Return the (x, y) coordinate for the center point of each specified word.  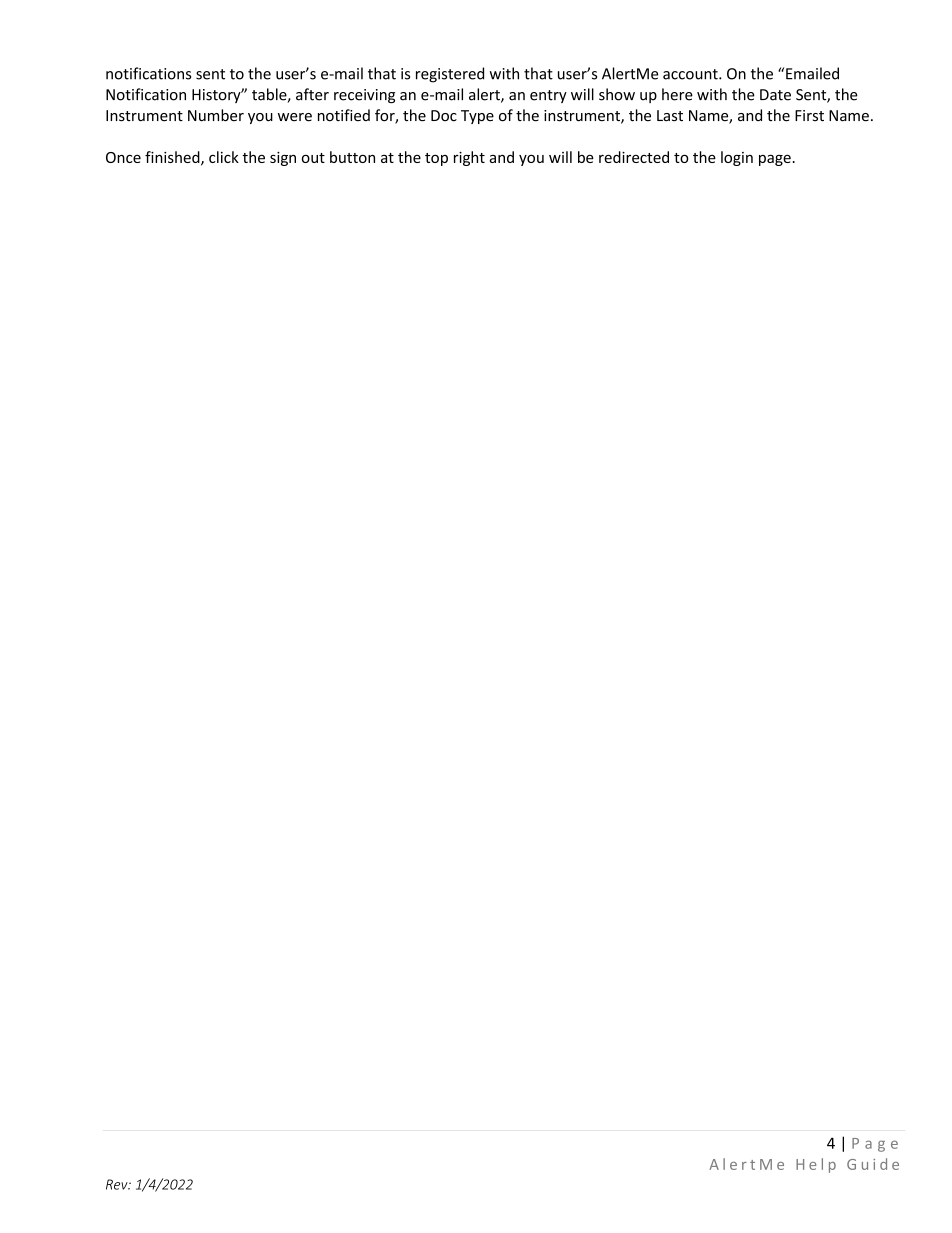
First (809, 116)
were (295, 117)
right (469, 158)
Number (216, 115)
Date (775, 95)
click (224, 157)
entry (548, 96)
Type (477, 117)
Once (123, 157)
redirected (634, 157)
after (312, 94)
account (691, 74)
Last (670, 116)
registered (450, 75)
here (677, 94)
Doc (444, 116)
